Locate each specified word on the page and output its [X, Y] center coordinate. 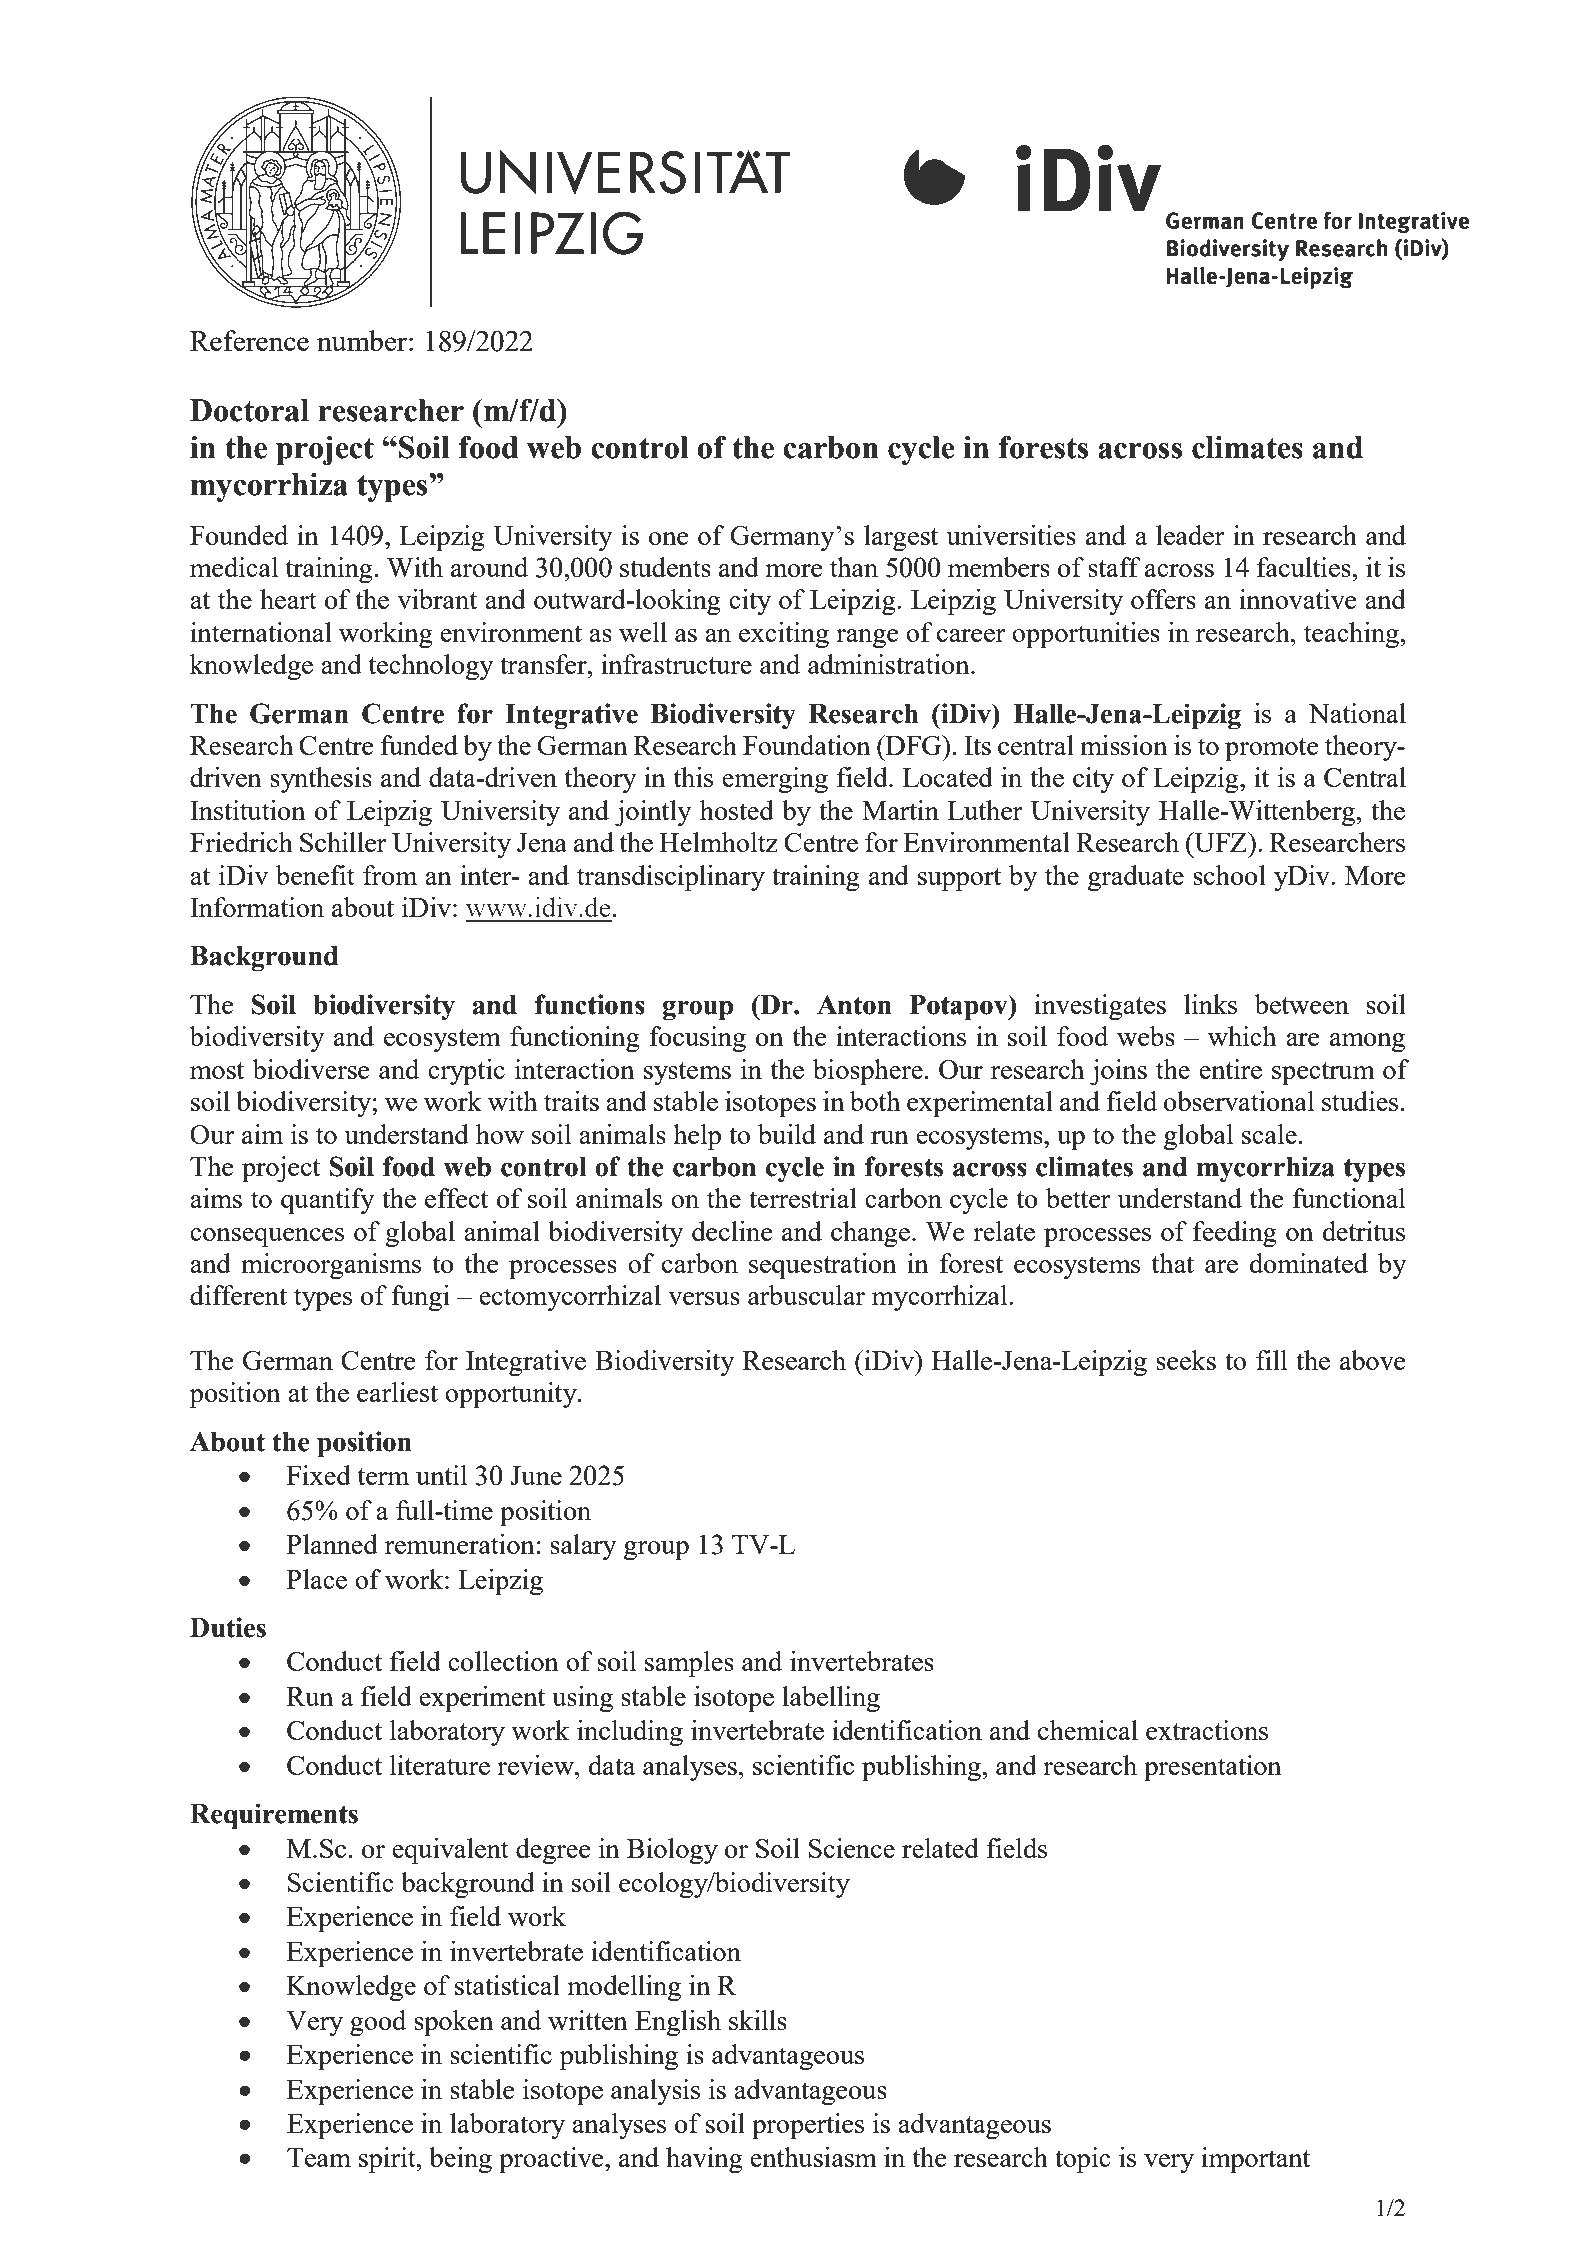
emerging [775, 780]
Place [317, 1579]
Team [319, 2157]
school [1229, 875]
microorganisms [331, 1266]
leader [1190, 535]
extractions [1207, 1730]
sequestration [823, 1266]
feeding [1235, 1234]
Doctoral [249, 410]
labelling [831, 1699]
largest [901, 538]
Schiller [343, 842]
